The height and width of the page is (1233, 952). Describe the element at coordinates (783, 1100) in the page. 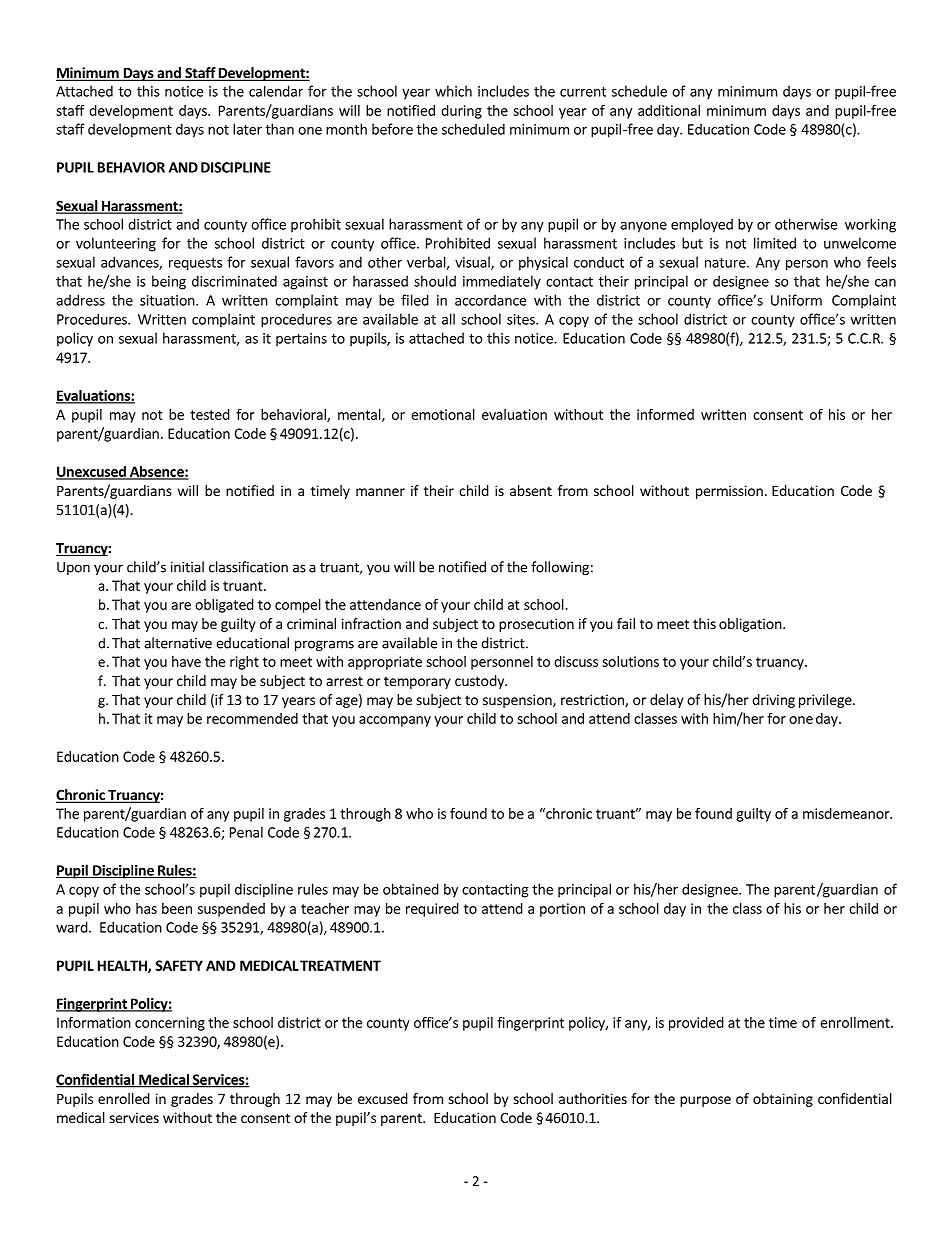

I see `obtaining` at that location.
